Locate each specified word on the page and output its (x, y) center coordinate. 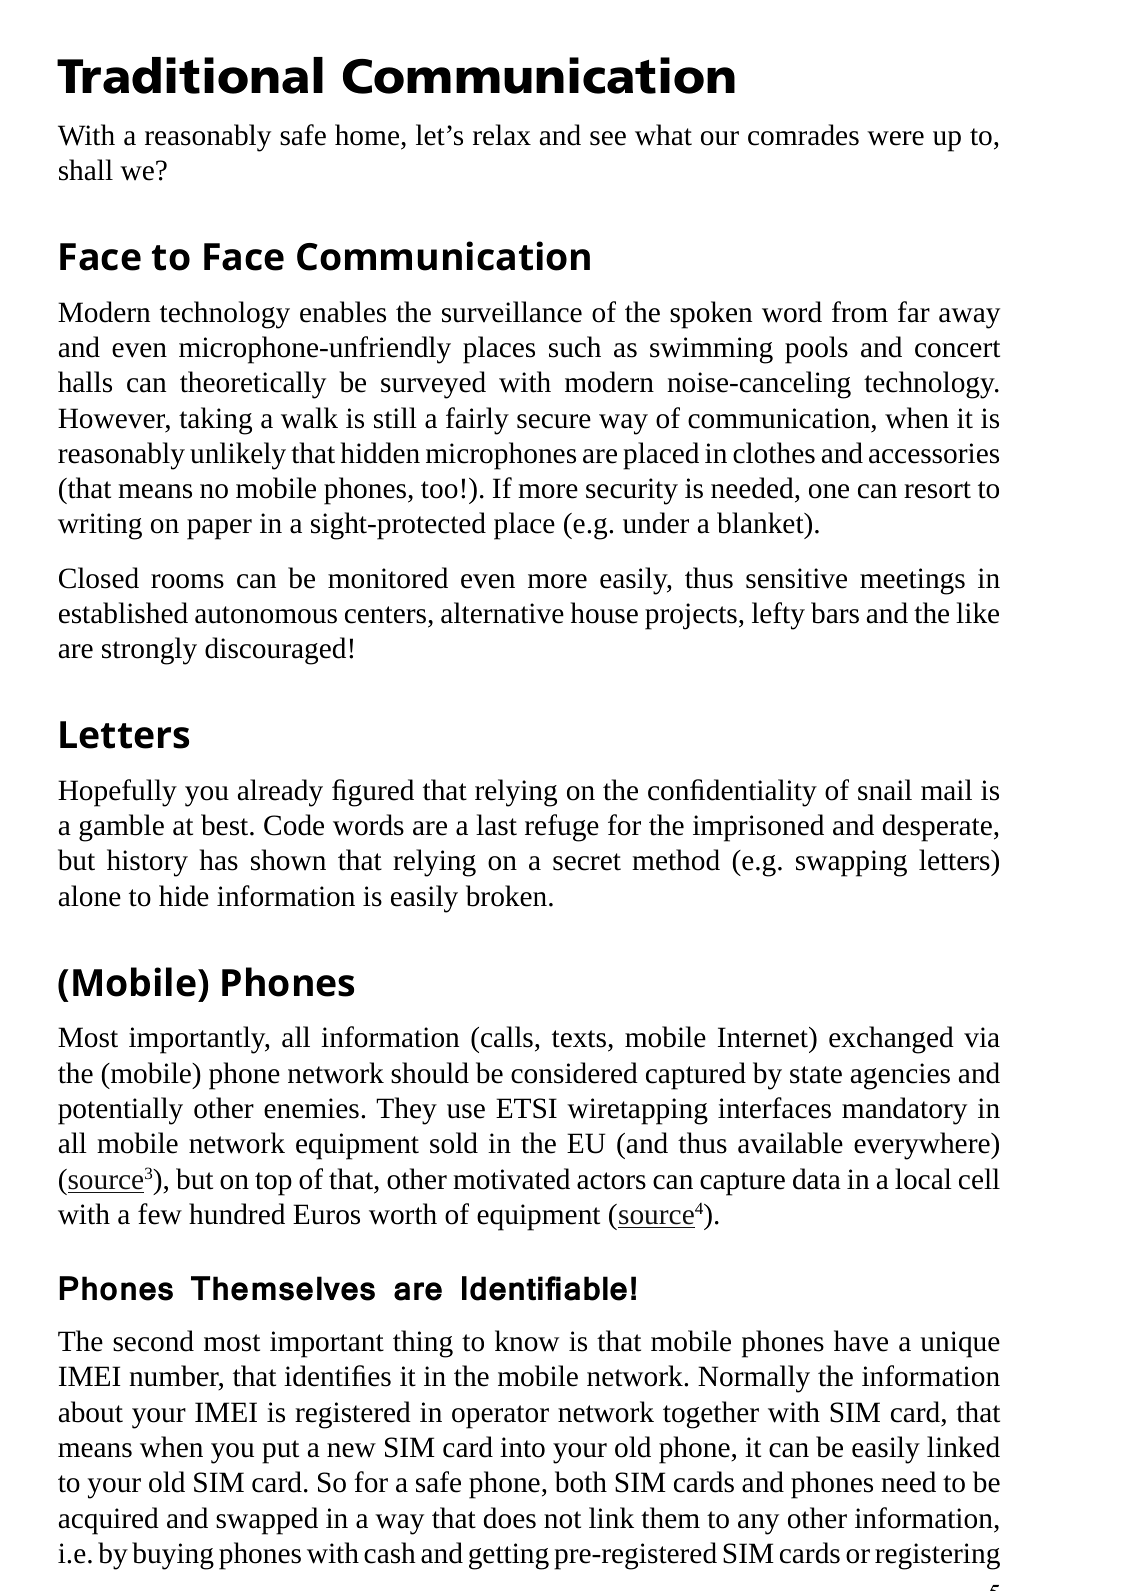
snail (885, 790)
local (923, 1179)
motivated (511, 1179)
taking (215, 421)
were (895, 138)
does (510, 1518)
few (160, 1214)
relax (502, 135)
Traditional (190, 75)
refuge (562, 828)
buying (173, 1556)
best (226, 825)
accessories (934, 453)
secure (554, 421)
